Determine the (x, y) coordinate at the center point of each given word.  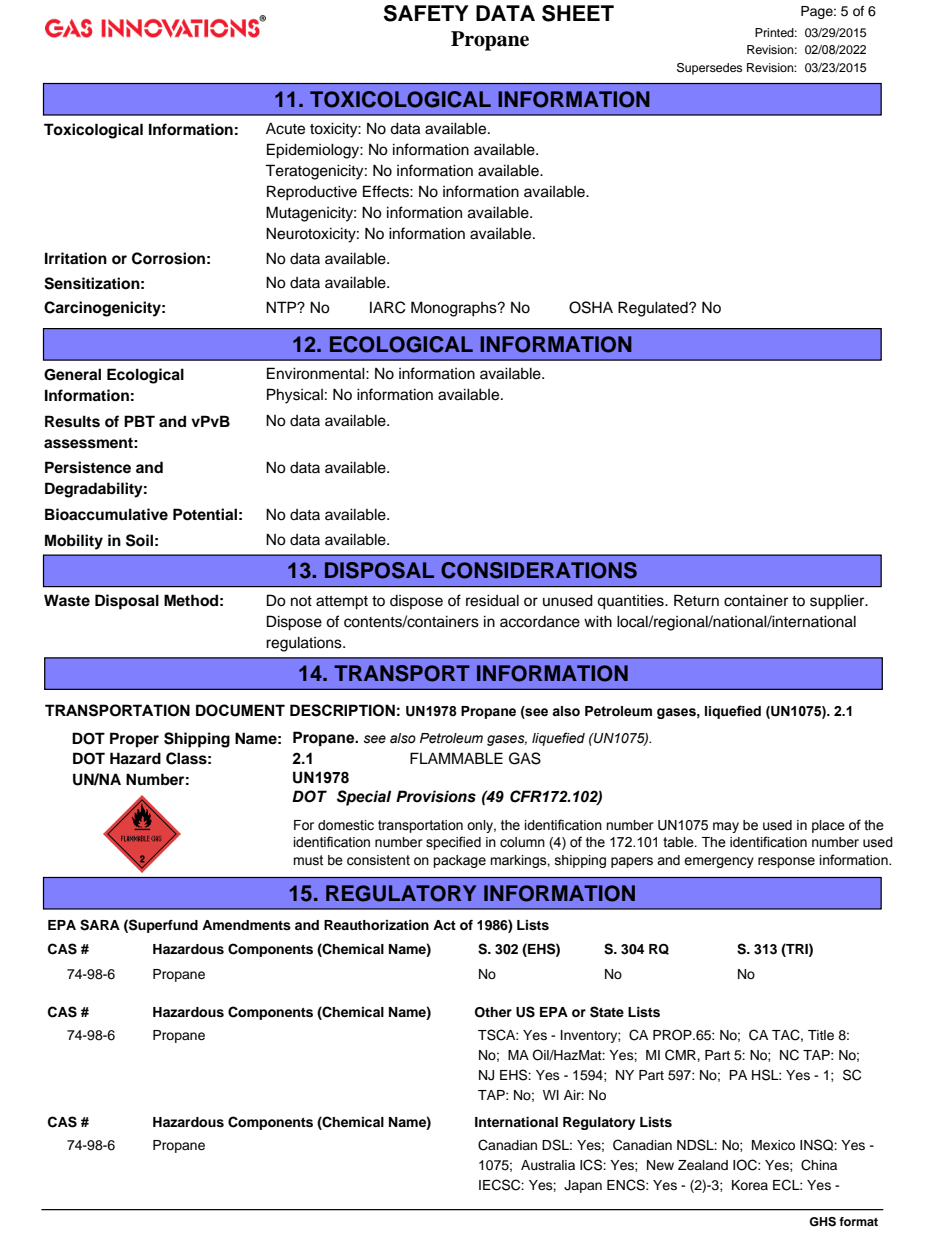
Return (696, 600)
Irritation (76, 258)
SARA (100, 925)
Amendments (246, 925)
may (726, 827)
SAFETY (426, 13)
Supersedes (709, 69)
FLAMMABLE (456, 758)
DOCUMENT (240, 710)
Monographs (455, 309)
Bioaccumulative (106, 514)
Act (444, 925)
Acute (285, 128)
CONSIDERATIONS (539, 570)
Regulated (654, 309)
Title (821, 1035)
